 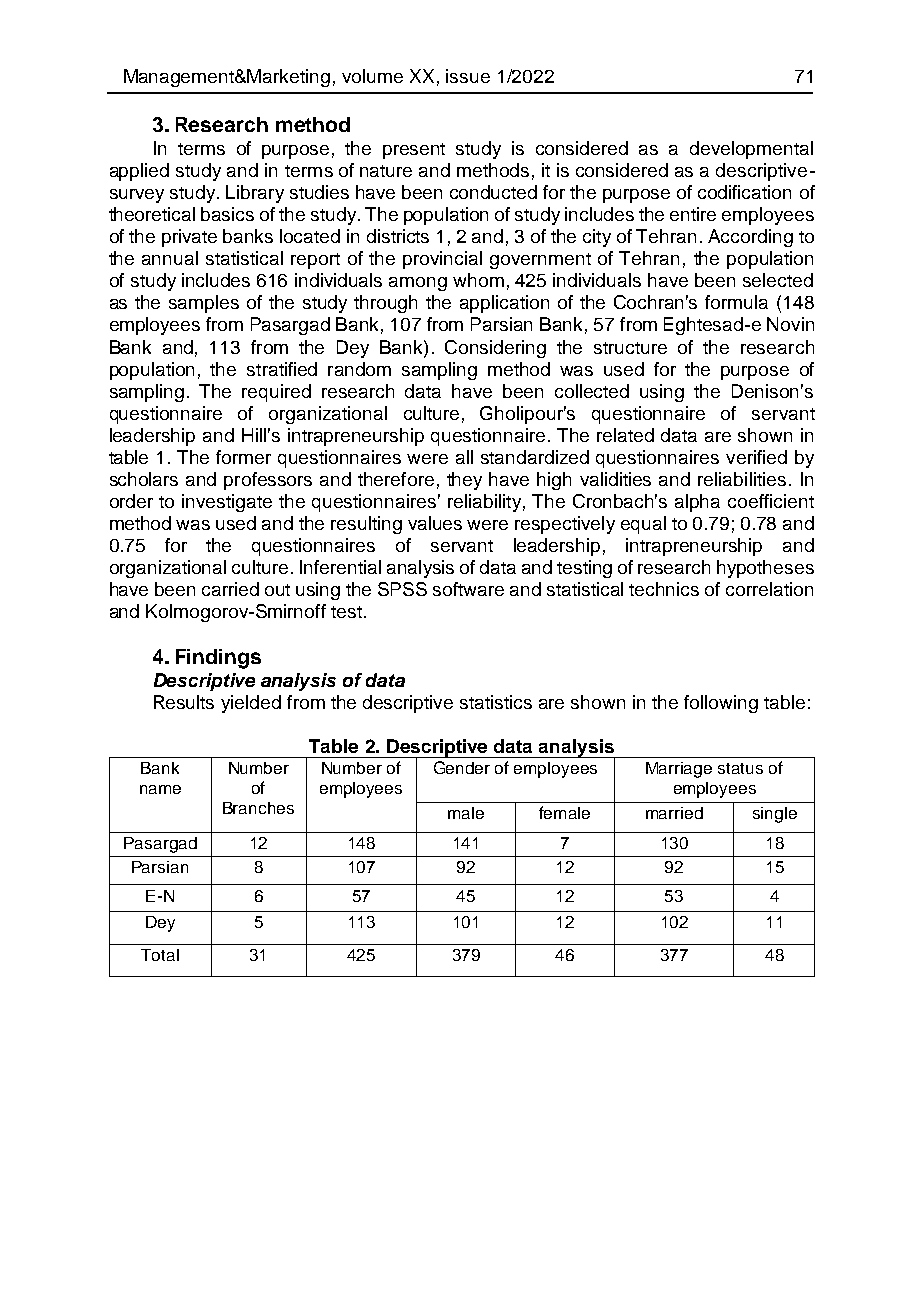 I want to click on alpha, so click(x=697, y=503).
